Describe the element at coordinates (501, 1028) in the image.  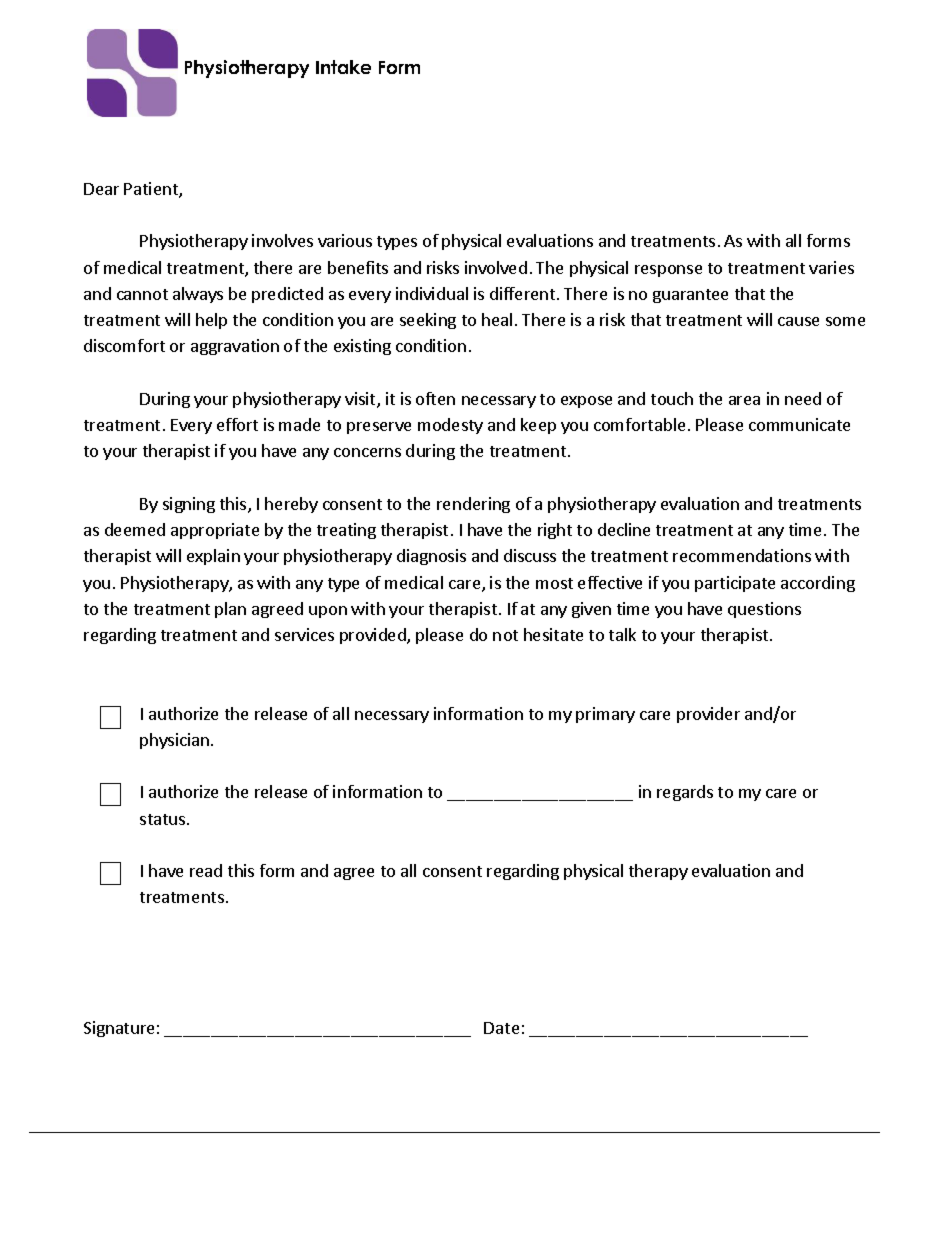
I see `Date` at that location.
